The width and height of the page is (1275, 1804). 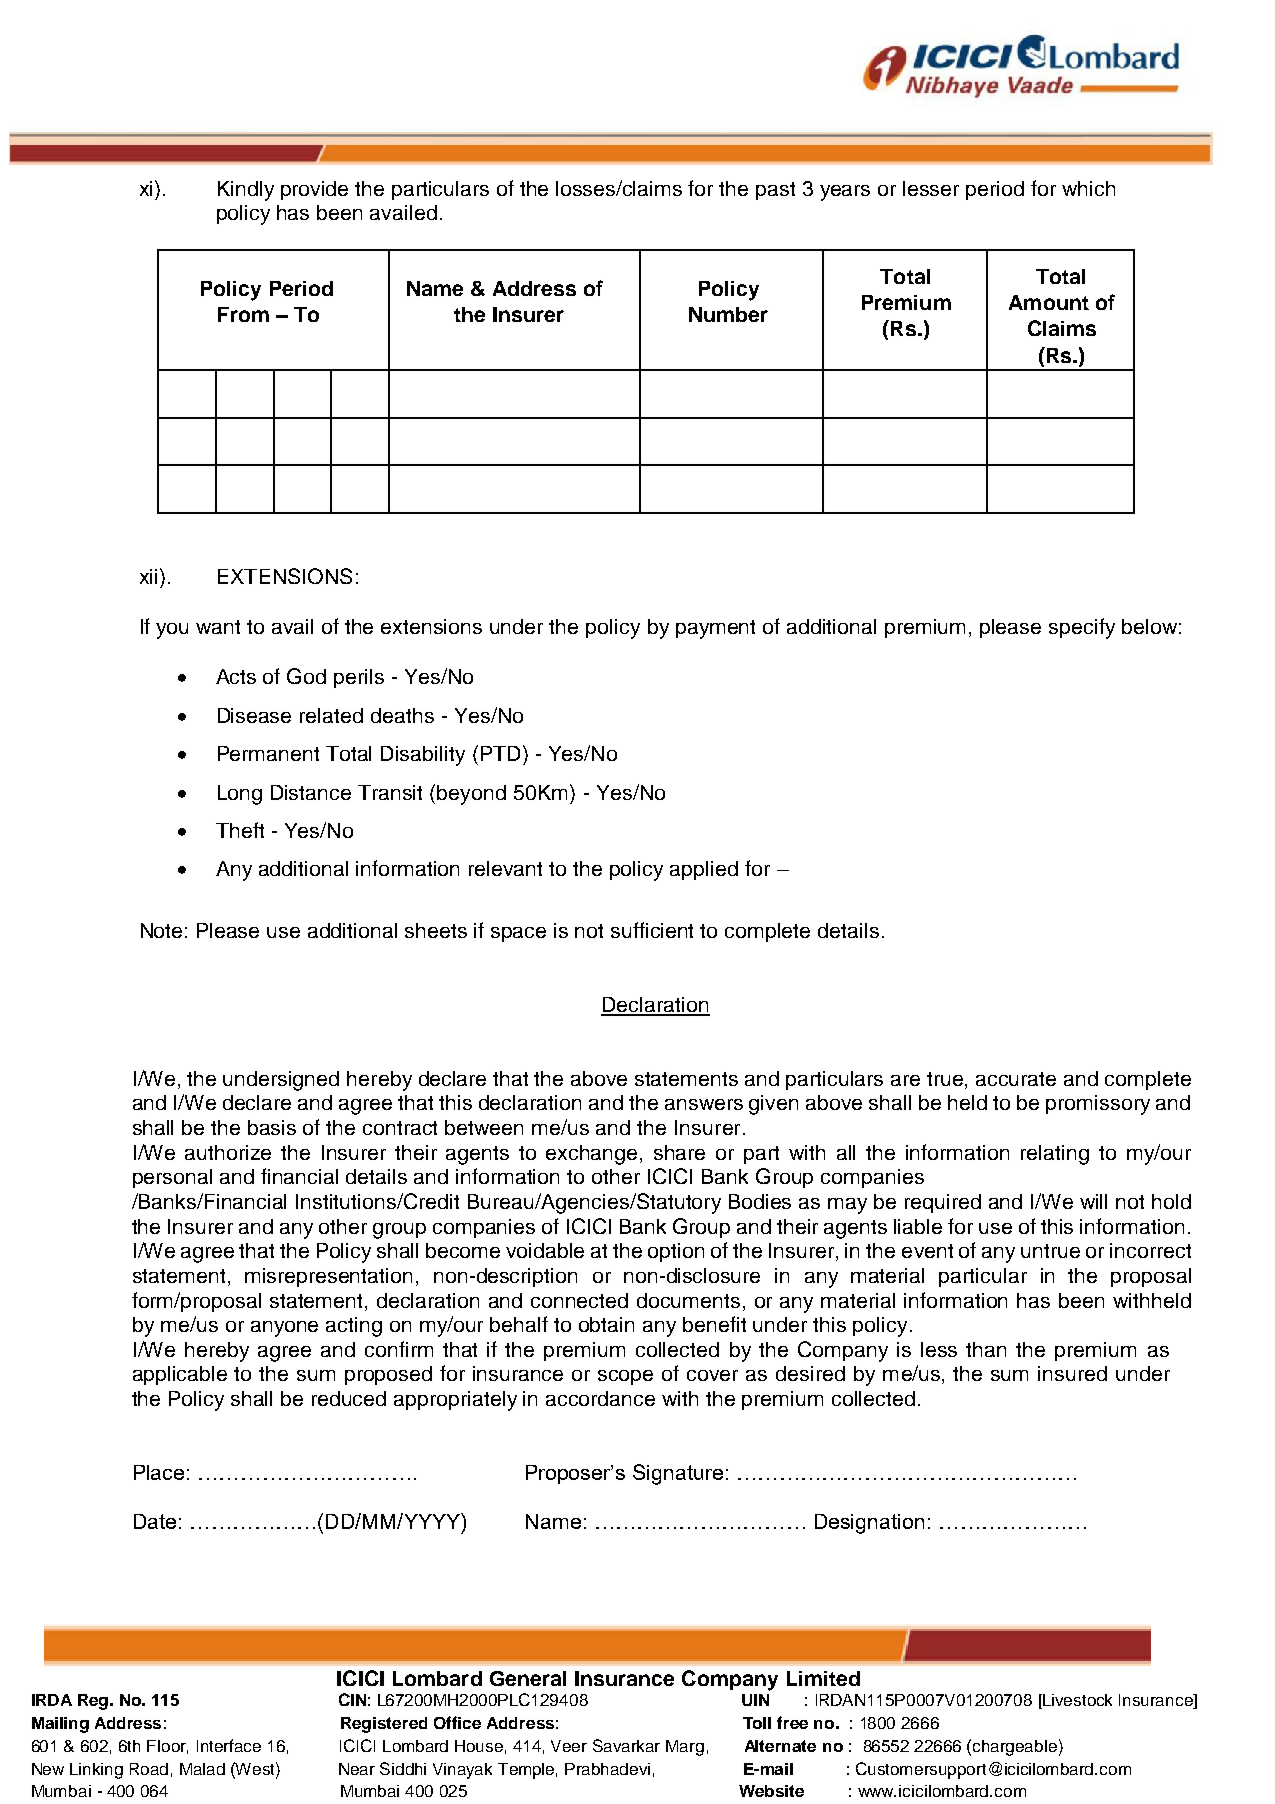 I want to click on beyond, so click(x=471, y=795).
